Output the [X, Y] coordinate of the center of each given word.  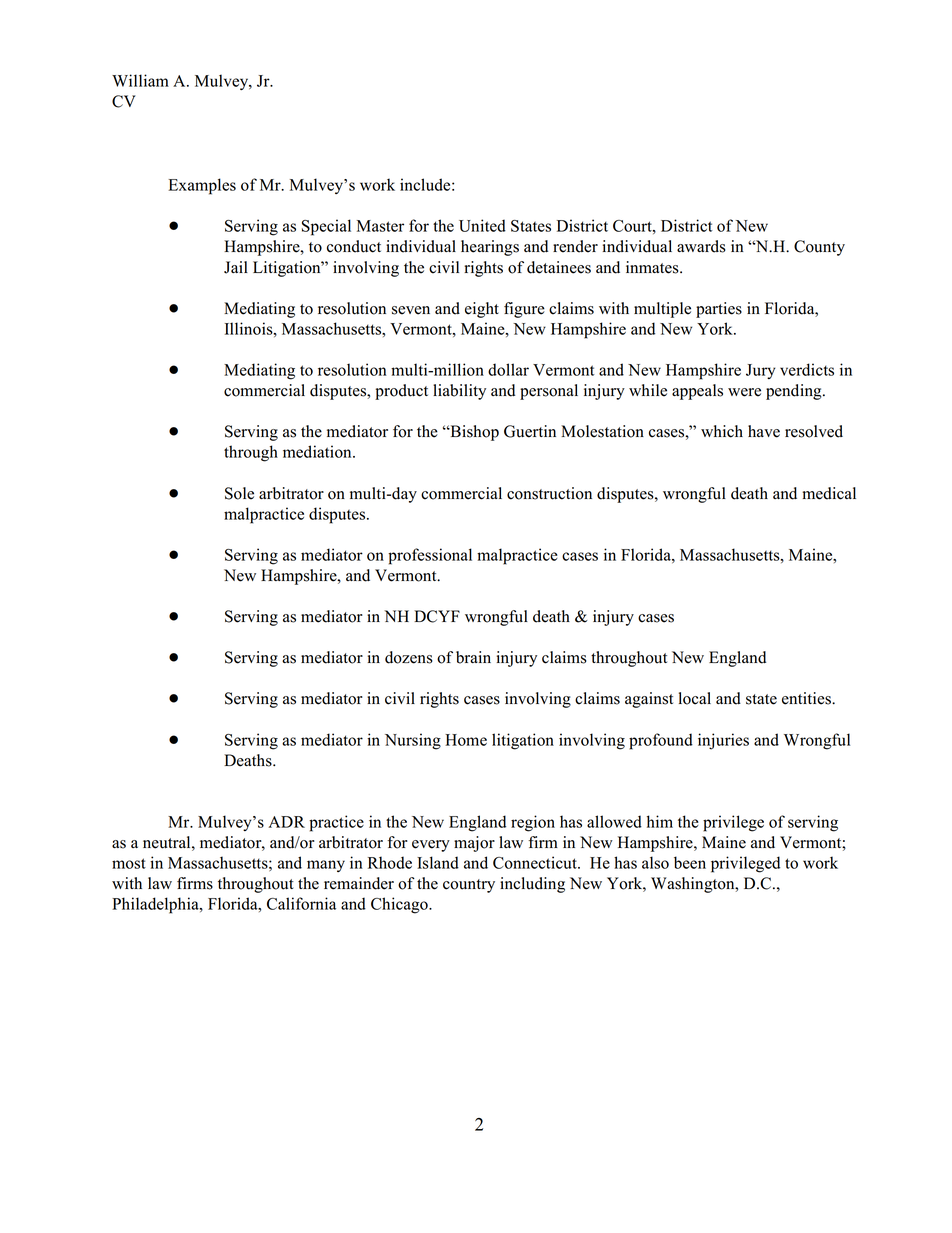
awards [701, 246]
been [690, 862]
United [482, 225]
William [140, 80]
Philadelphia [156, 905]
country [469, 886]
